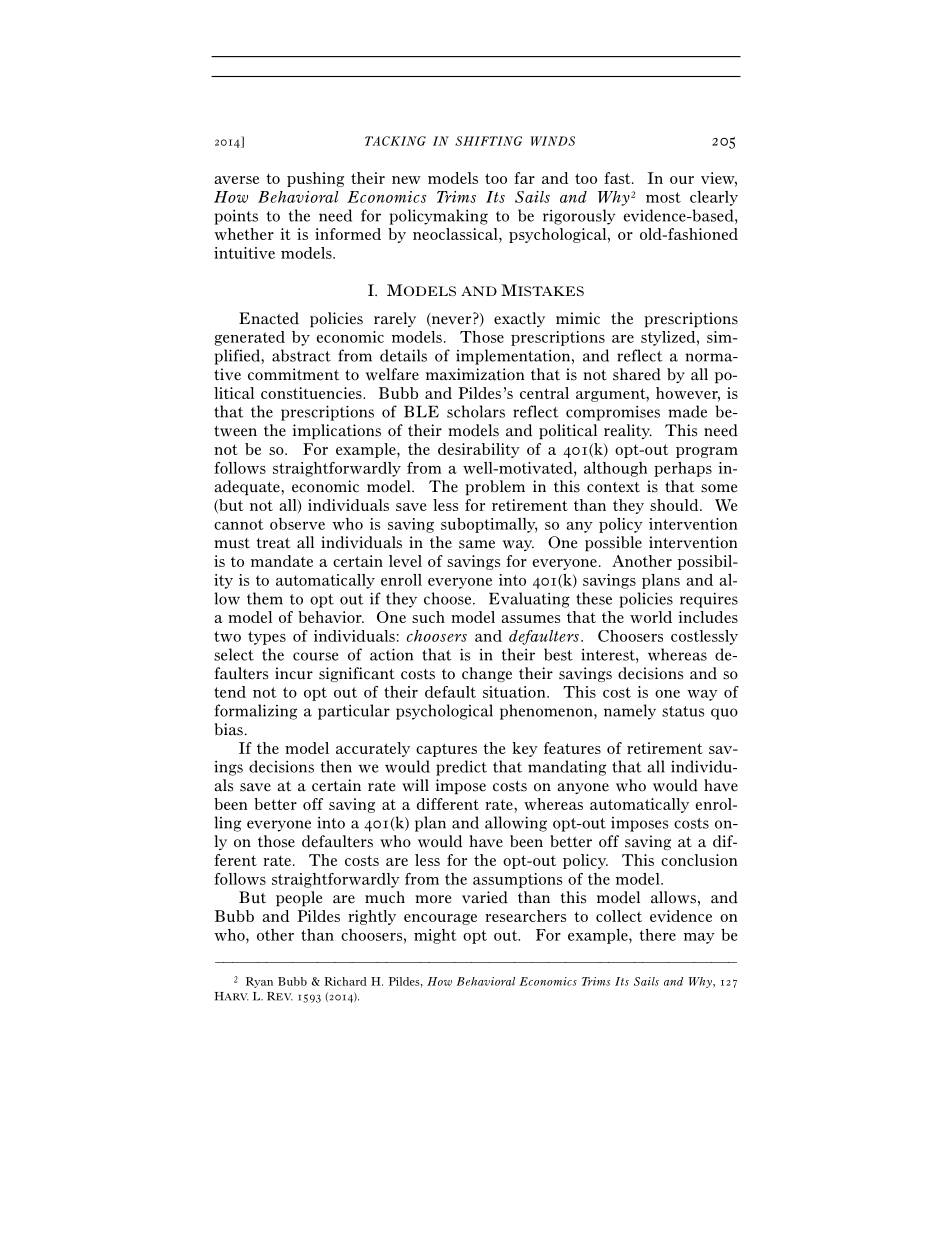 The image size is (952, 1233). I want to click on Ryan, so click(259, 982).
